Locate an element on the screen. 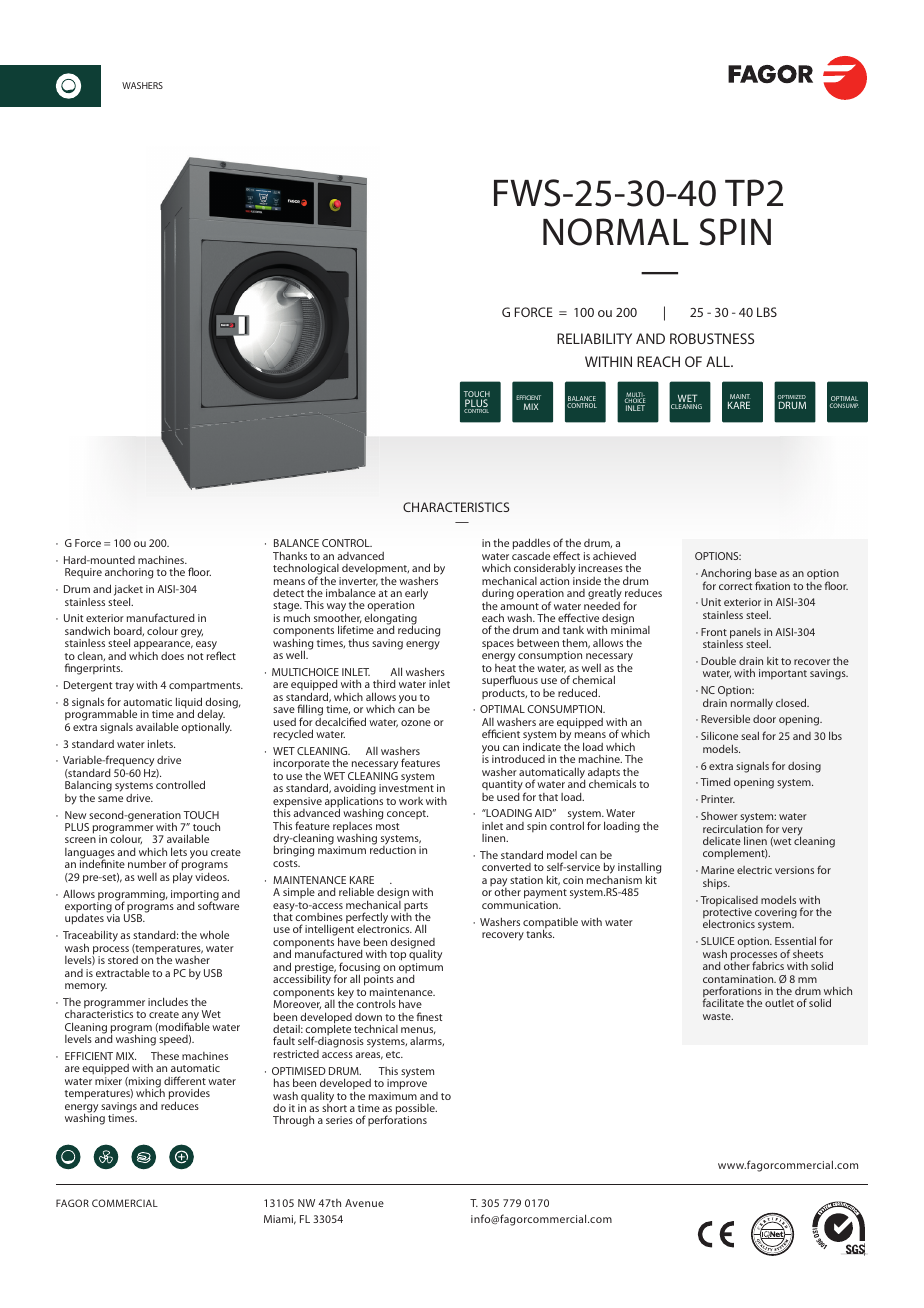 The height and width of the screenshot is (1308, 924). ROBUSTNESS is located at coordinates (712, 338).
